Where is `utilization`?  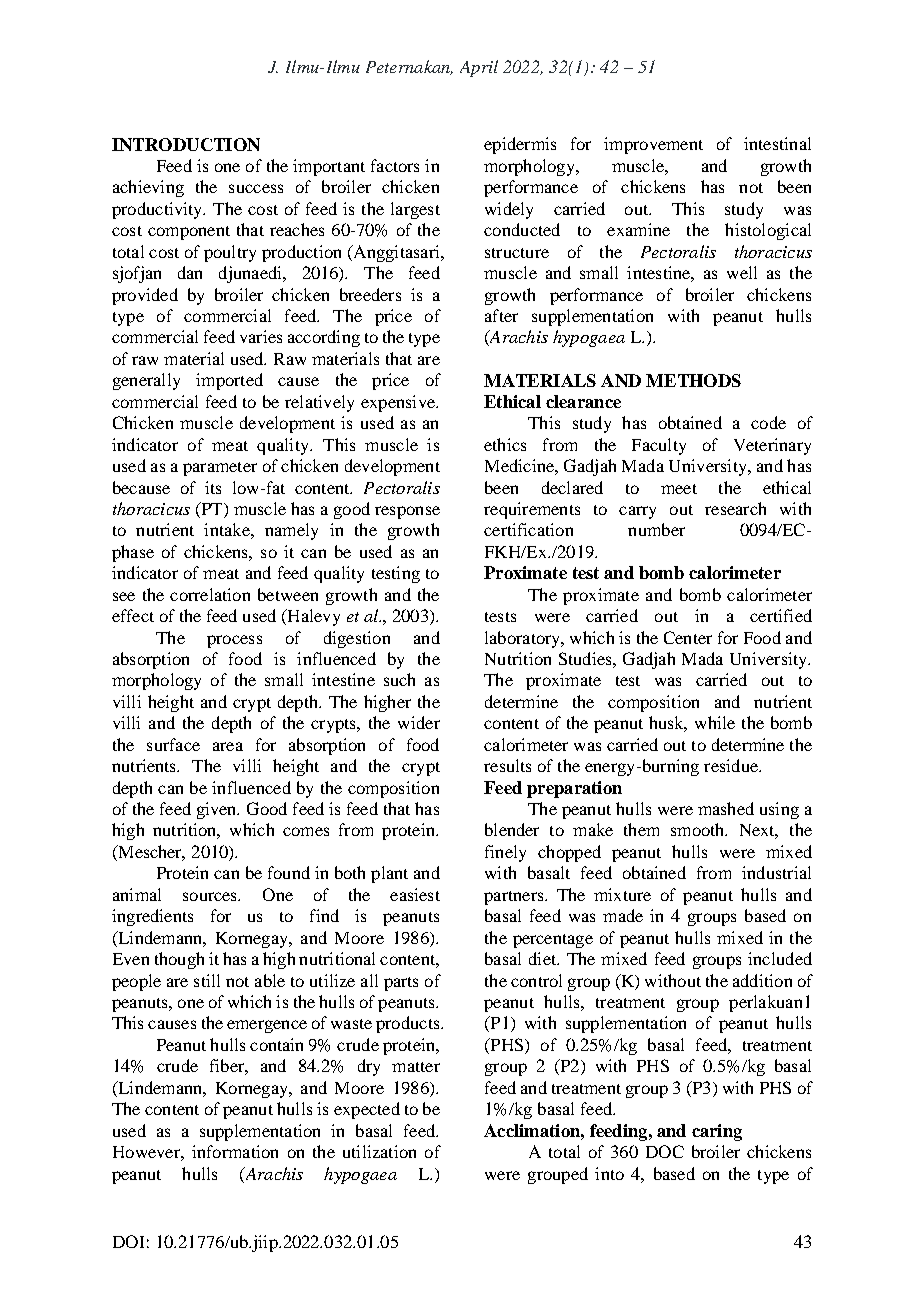
utilization is located at coordinates (379, 1151).
